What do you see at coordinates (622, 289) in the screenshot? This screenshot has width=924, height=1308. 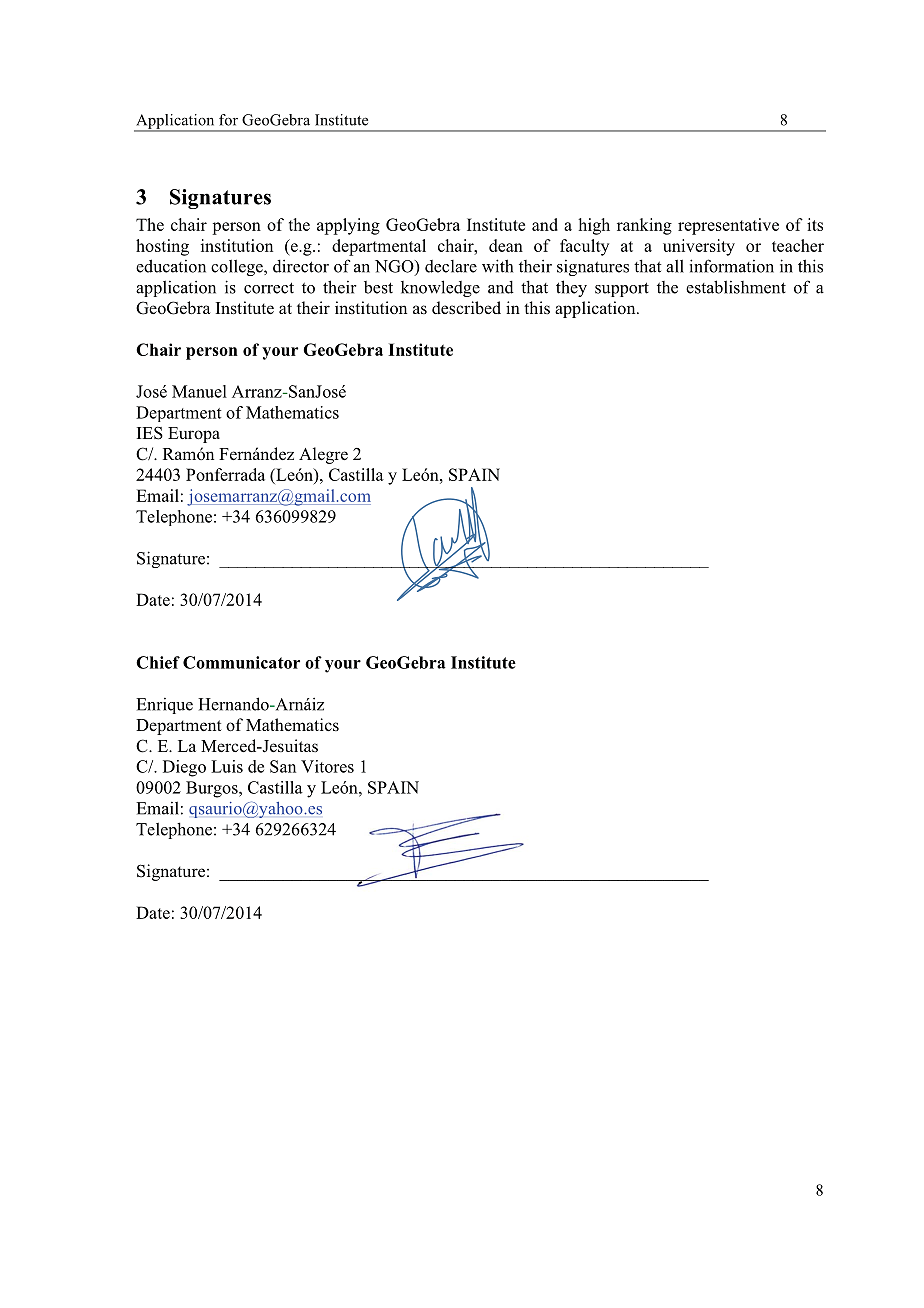 I see `support` at bounding box center [622, 289].
